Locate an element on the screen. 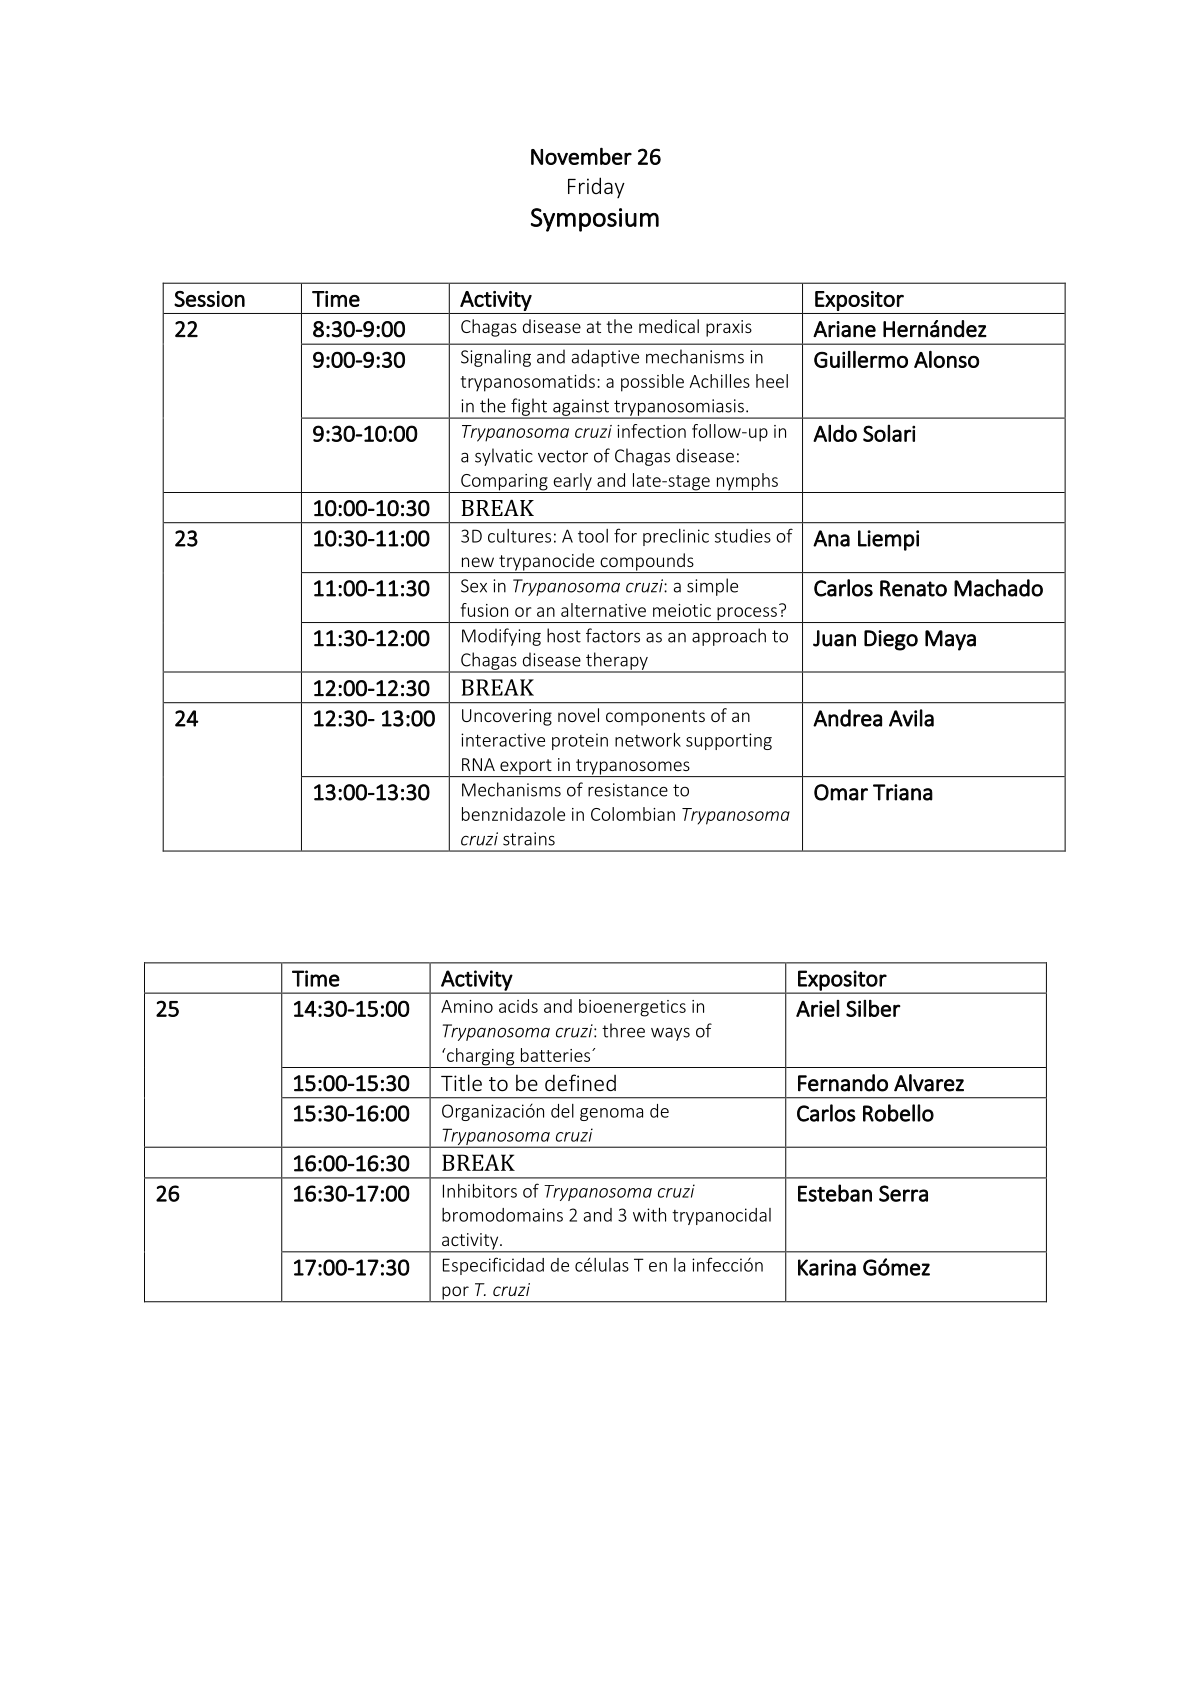 This screenshot has width=1190, height=1684. Session is located at coordinates (209, 299).
